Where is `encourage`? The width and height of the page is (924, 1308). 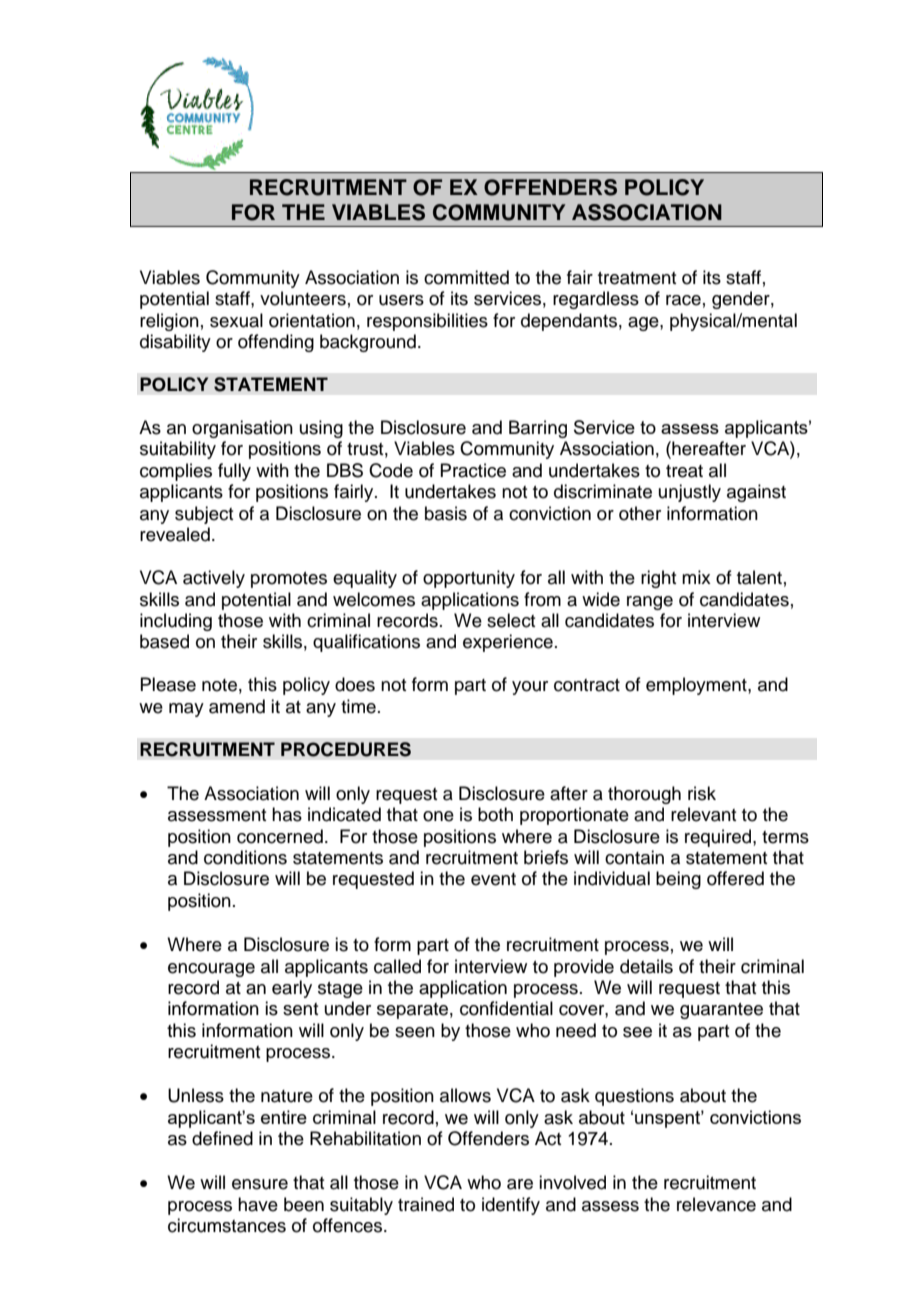 encourage is located at coordinates (211, 970).
